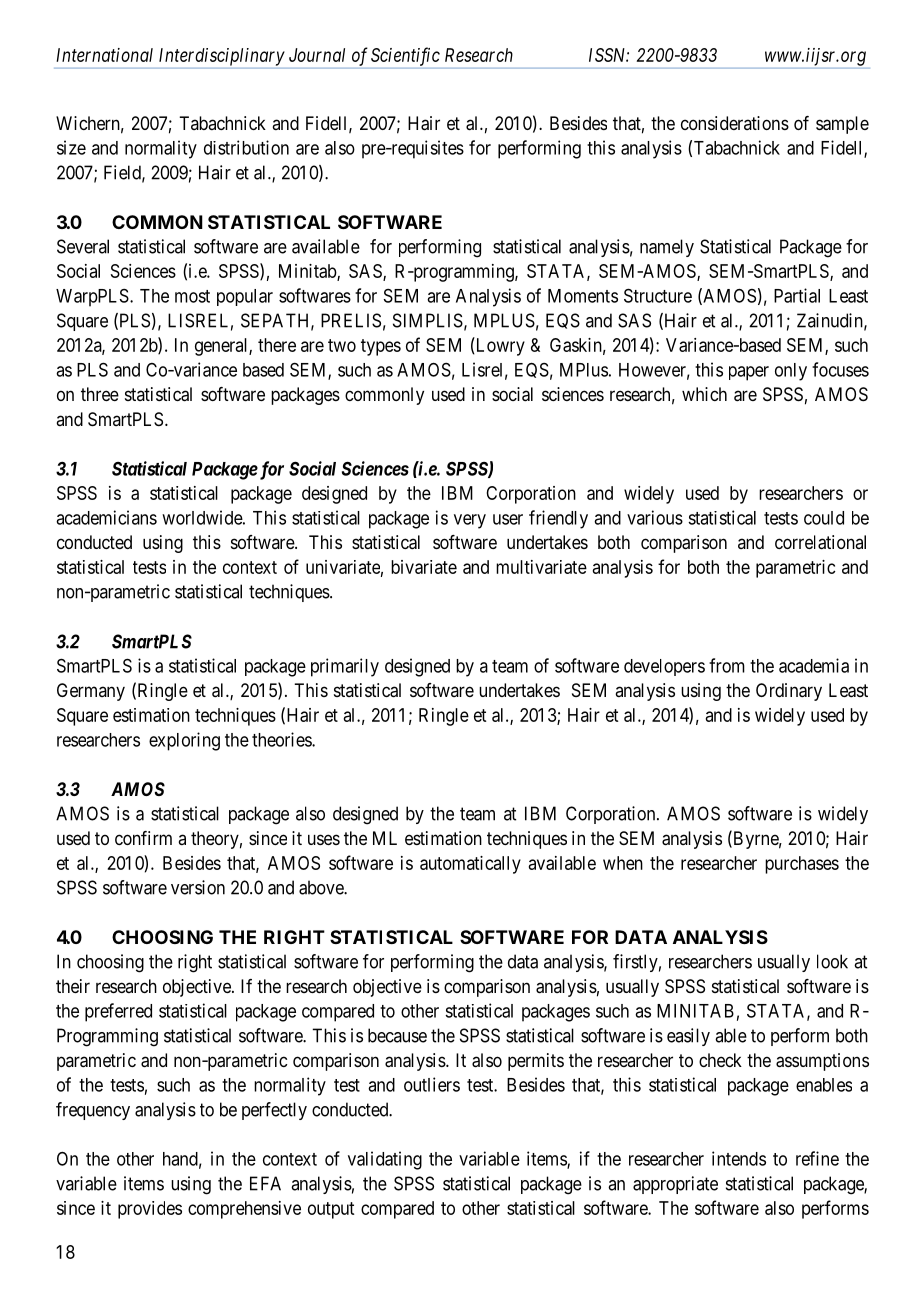 Image resolution: width=924 pixels, height=1308 pixels. I want to click on Germany, so click(91, 692).
